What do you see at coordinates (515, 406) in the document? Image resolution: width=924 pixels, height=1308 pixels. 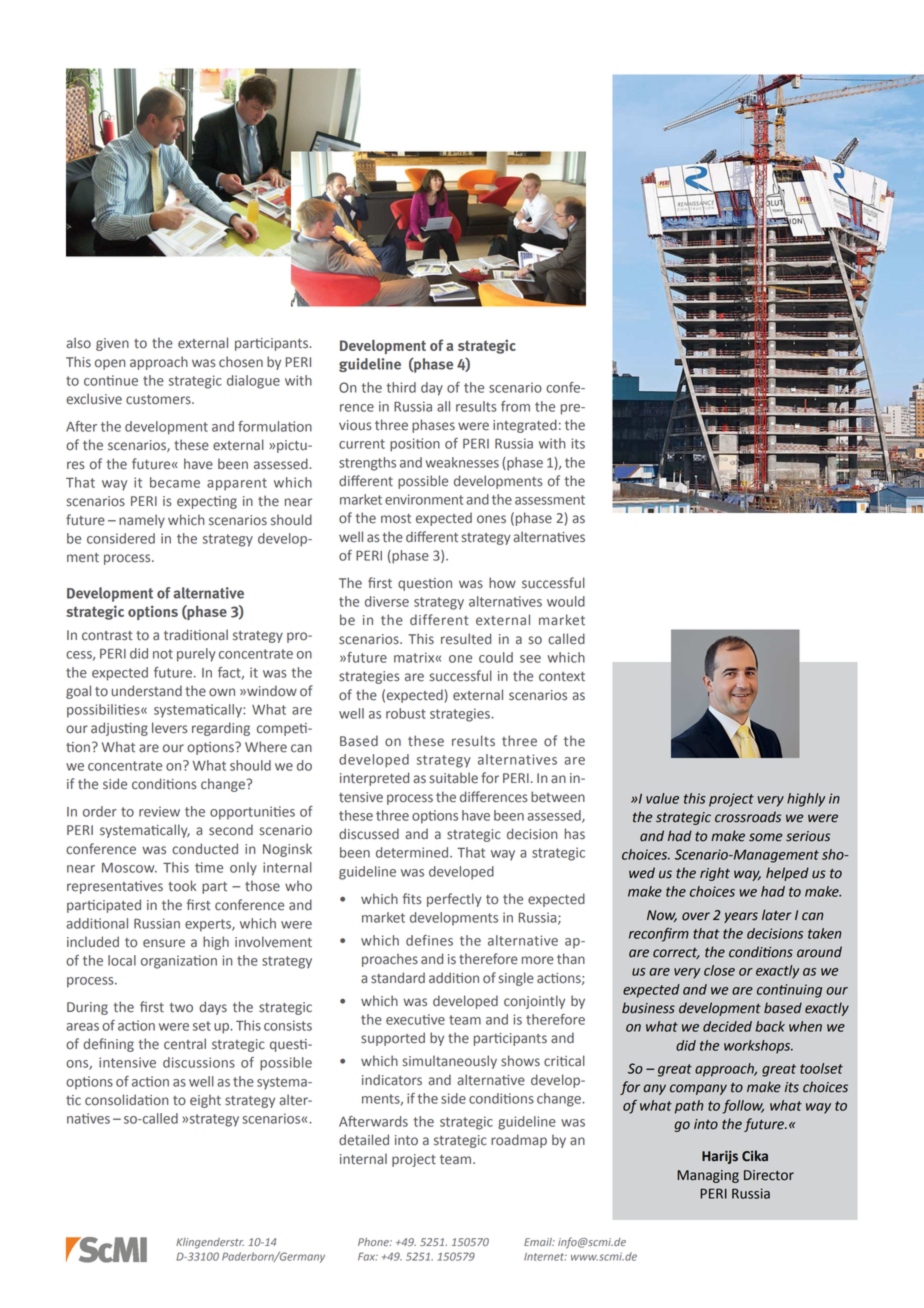 I see `from` at bounding box center [515, 406].
